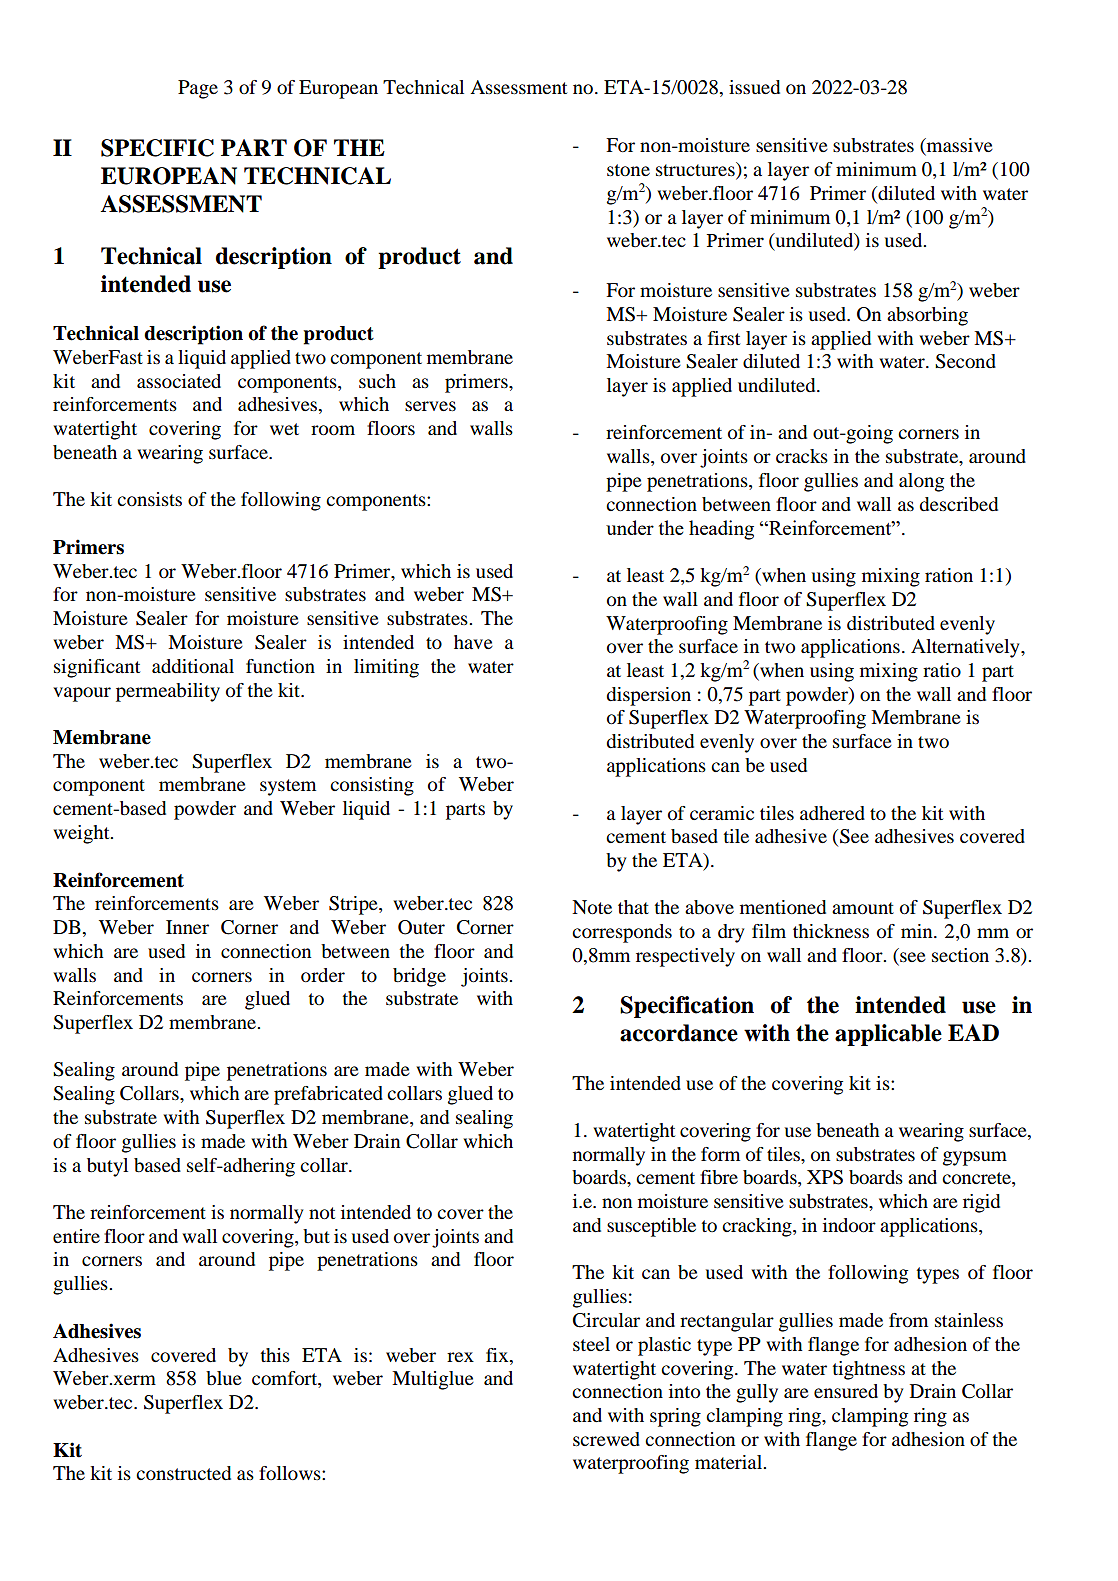  I want to click on adhered, so click(832, 813).
